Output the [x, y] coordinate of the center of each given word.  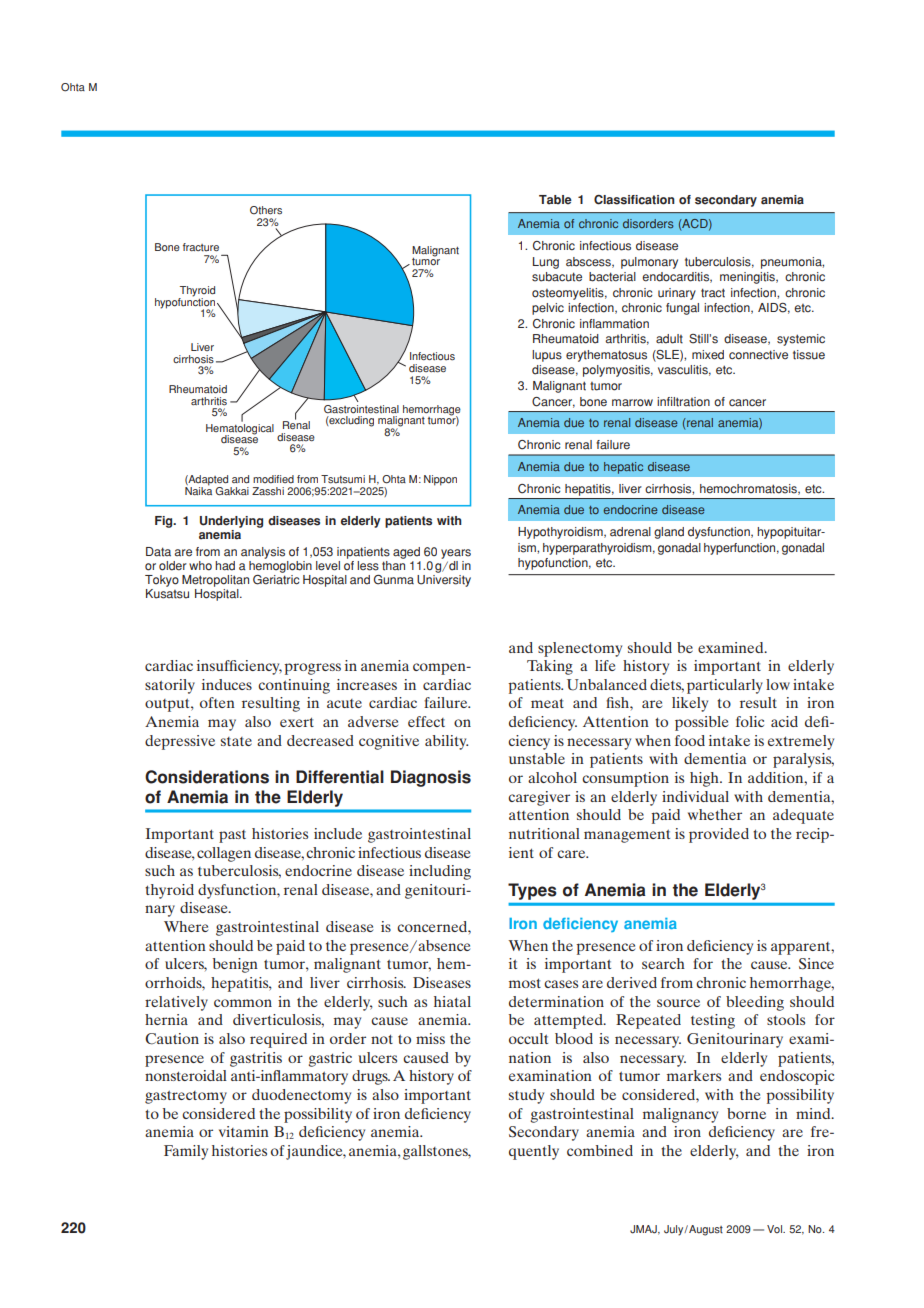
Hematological [240, 429]
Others [266, 210]
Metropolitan [215, 581]
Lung [546, 263]
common [243, 1003]
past [232, 836]
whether [715, 814]
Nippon [440, 480]
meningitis [748, 278]
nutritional [544, 833]
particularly [725, 686]
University [444, 581]
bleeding [755, 1003]
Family [186, 1152]
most [525, 983]
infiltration [683, 402]
